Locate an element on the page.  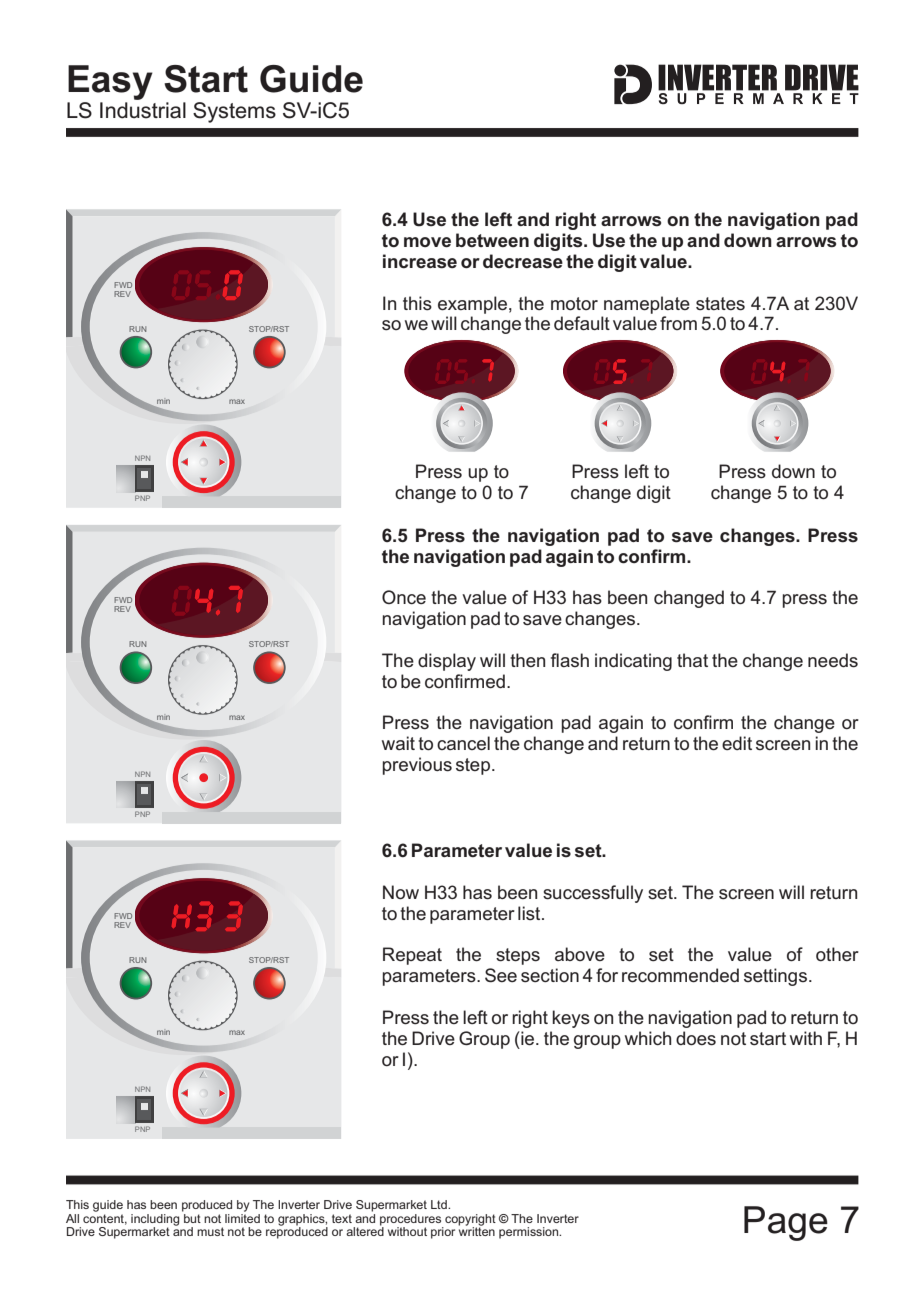
Once is located at coordinates (404, 597).
